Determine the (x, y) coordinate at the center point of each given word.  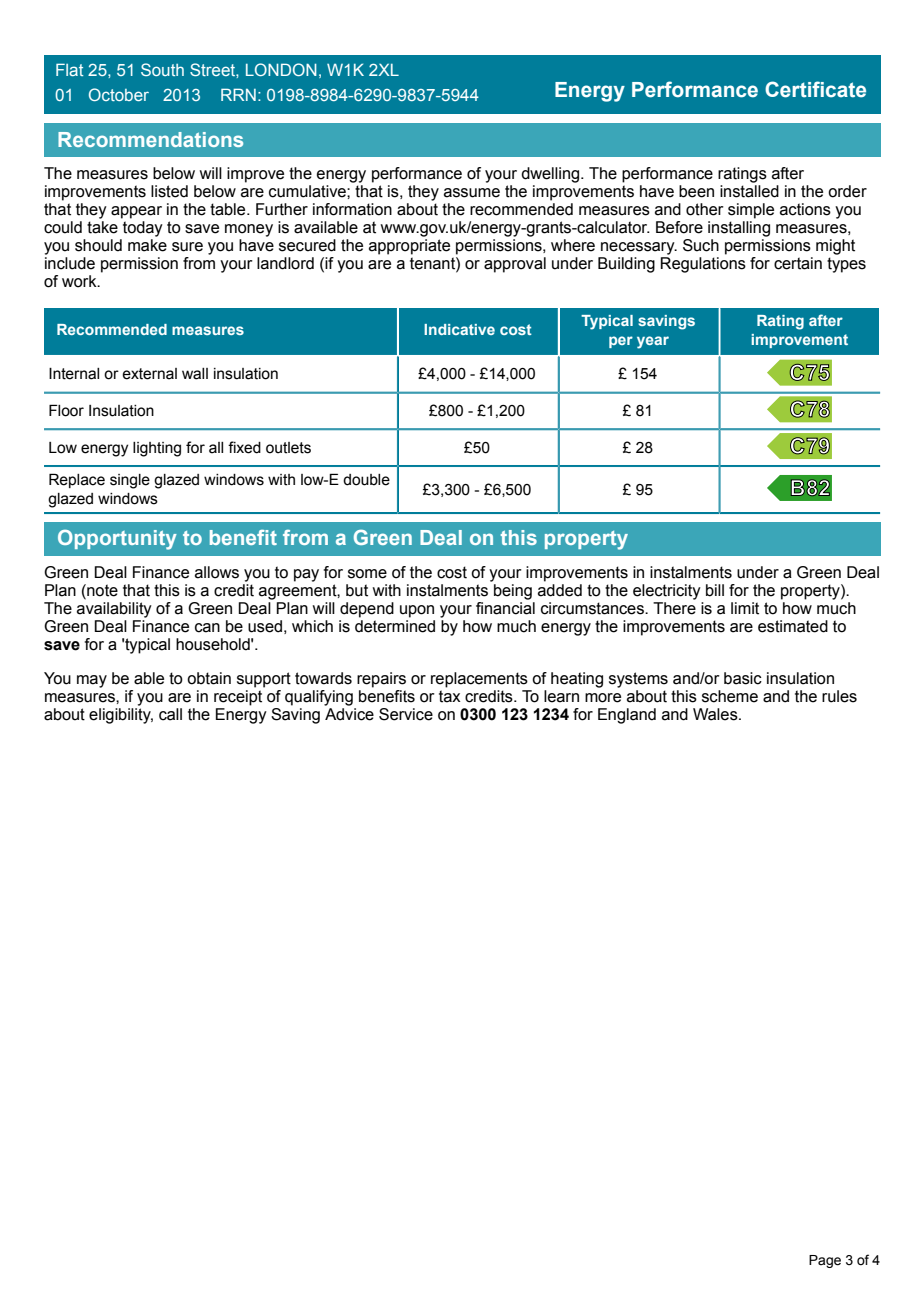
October (119, 94)
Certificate (815, 89)
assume (472, 193)
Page (825, 1261)
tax (449, 696)
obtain (209, 678)
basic (743, 678)
